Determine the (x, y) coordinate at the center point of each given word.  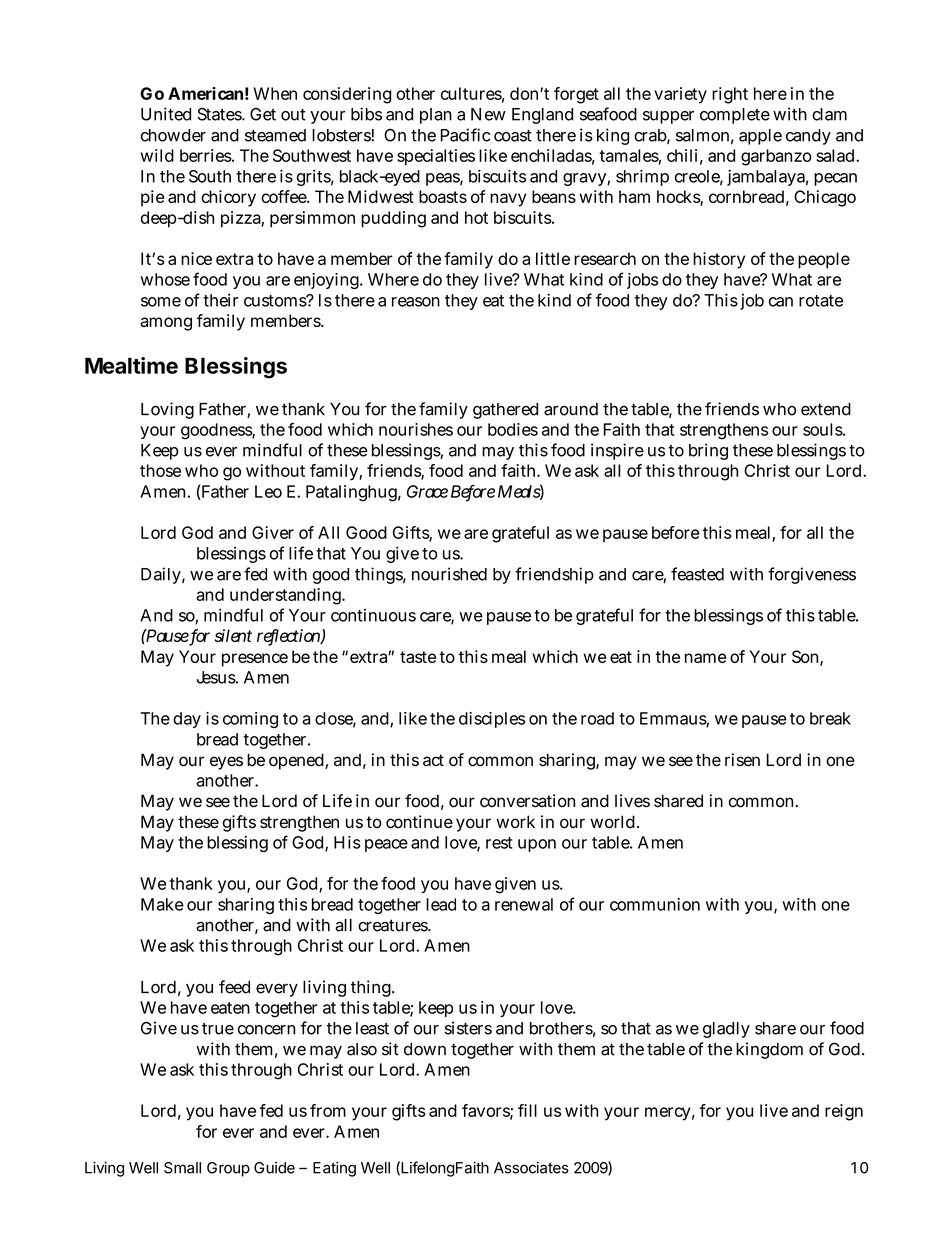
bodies (513, 429)
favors (487, 1111)
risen (742, 760)
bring (708, 451)
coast (513, 136)
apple (760, 137)
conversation (527, 801)
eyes (226, 763)
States (221, 114)
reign (844, 1112)
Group (228, 1169)
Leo (268, 491)
